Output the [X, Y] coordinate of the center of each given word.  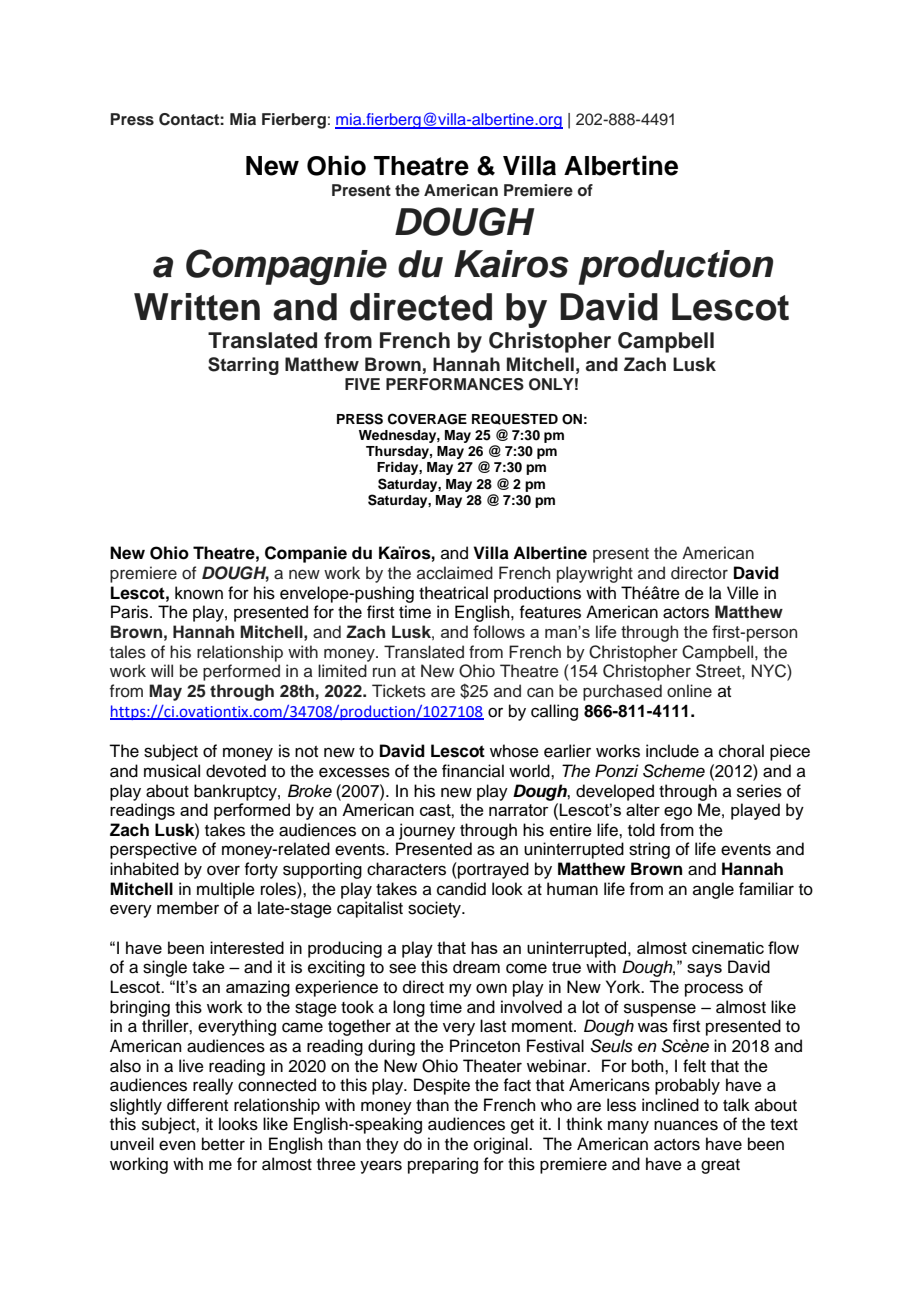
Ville [743, 593]
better [223, 1144]
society [435, 909]
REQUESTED [515, 419]
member [188, 908]
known [199, 593]
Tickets [399, 691]
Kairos [511, 264]
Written [197, 307]
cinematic [728, 947]
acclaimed [455, 573]
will [162, 670]
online [689, 691]
